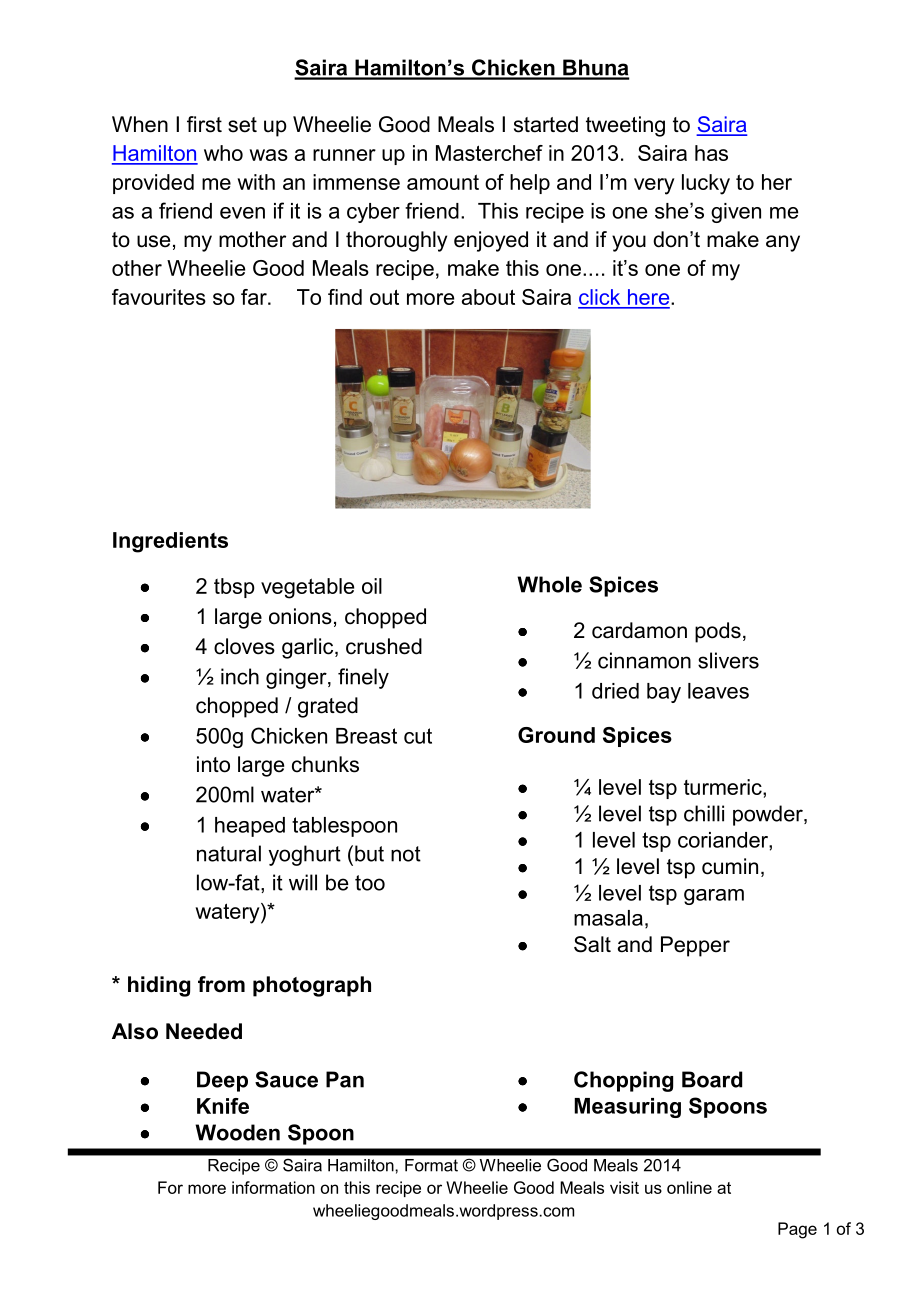 The height and width of the screenshot is (1308, 924). I want to click on Wooden, so click(237, 1132).
